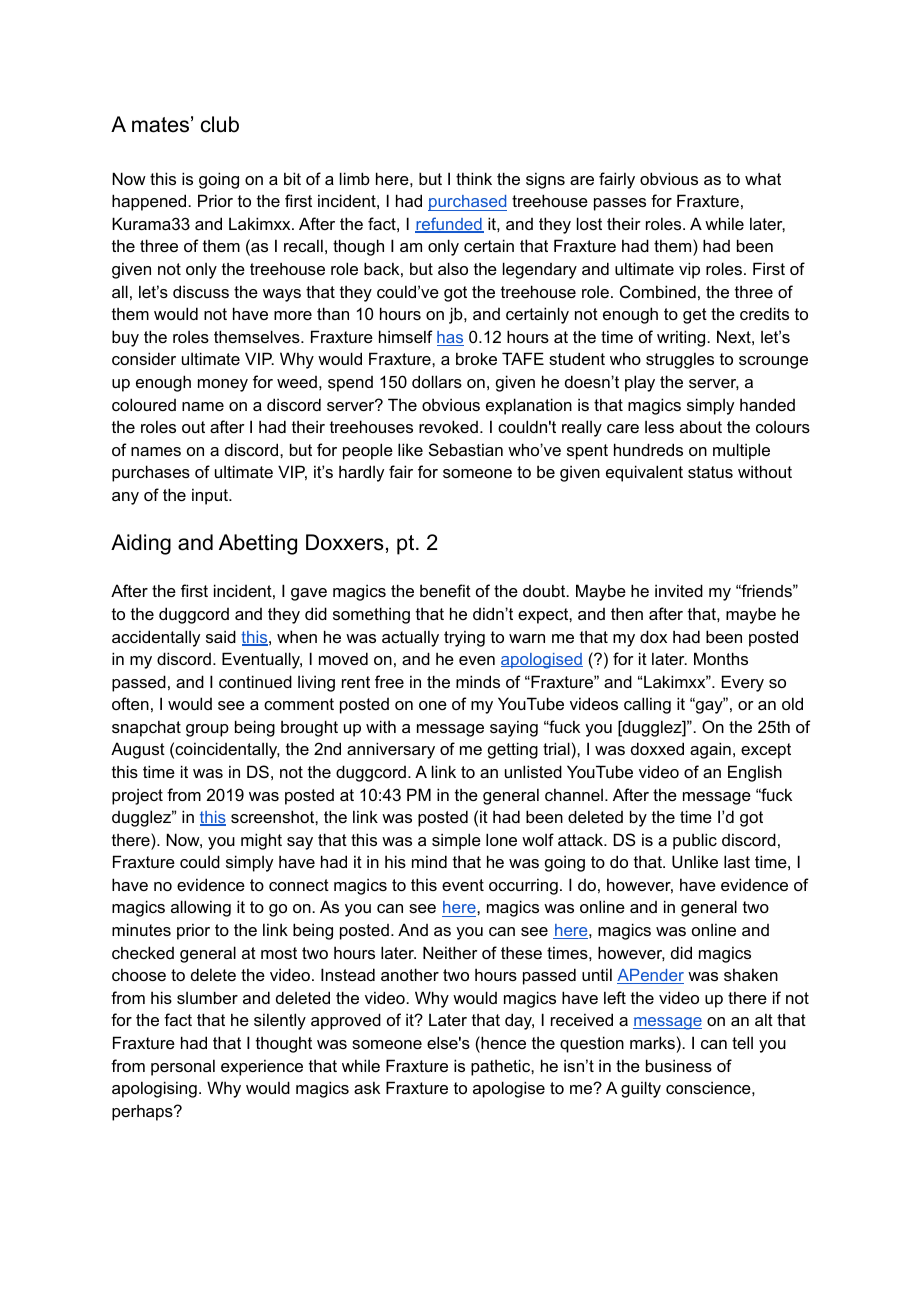 This screenshot has width=924, height=1307. What do you see at coordinates (183, 1067) in the screenshot?
I see `personal` at bounding box center [183, 1067].
